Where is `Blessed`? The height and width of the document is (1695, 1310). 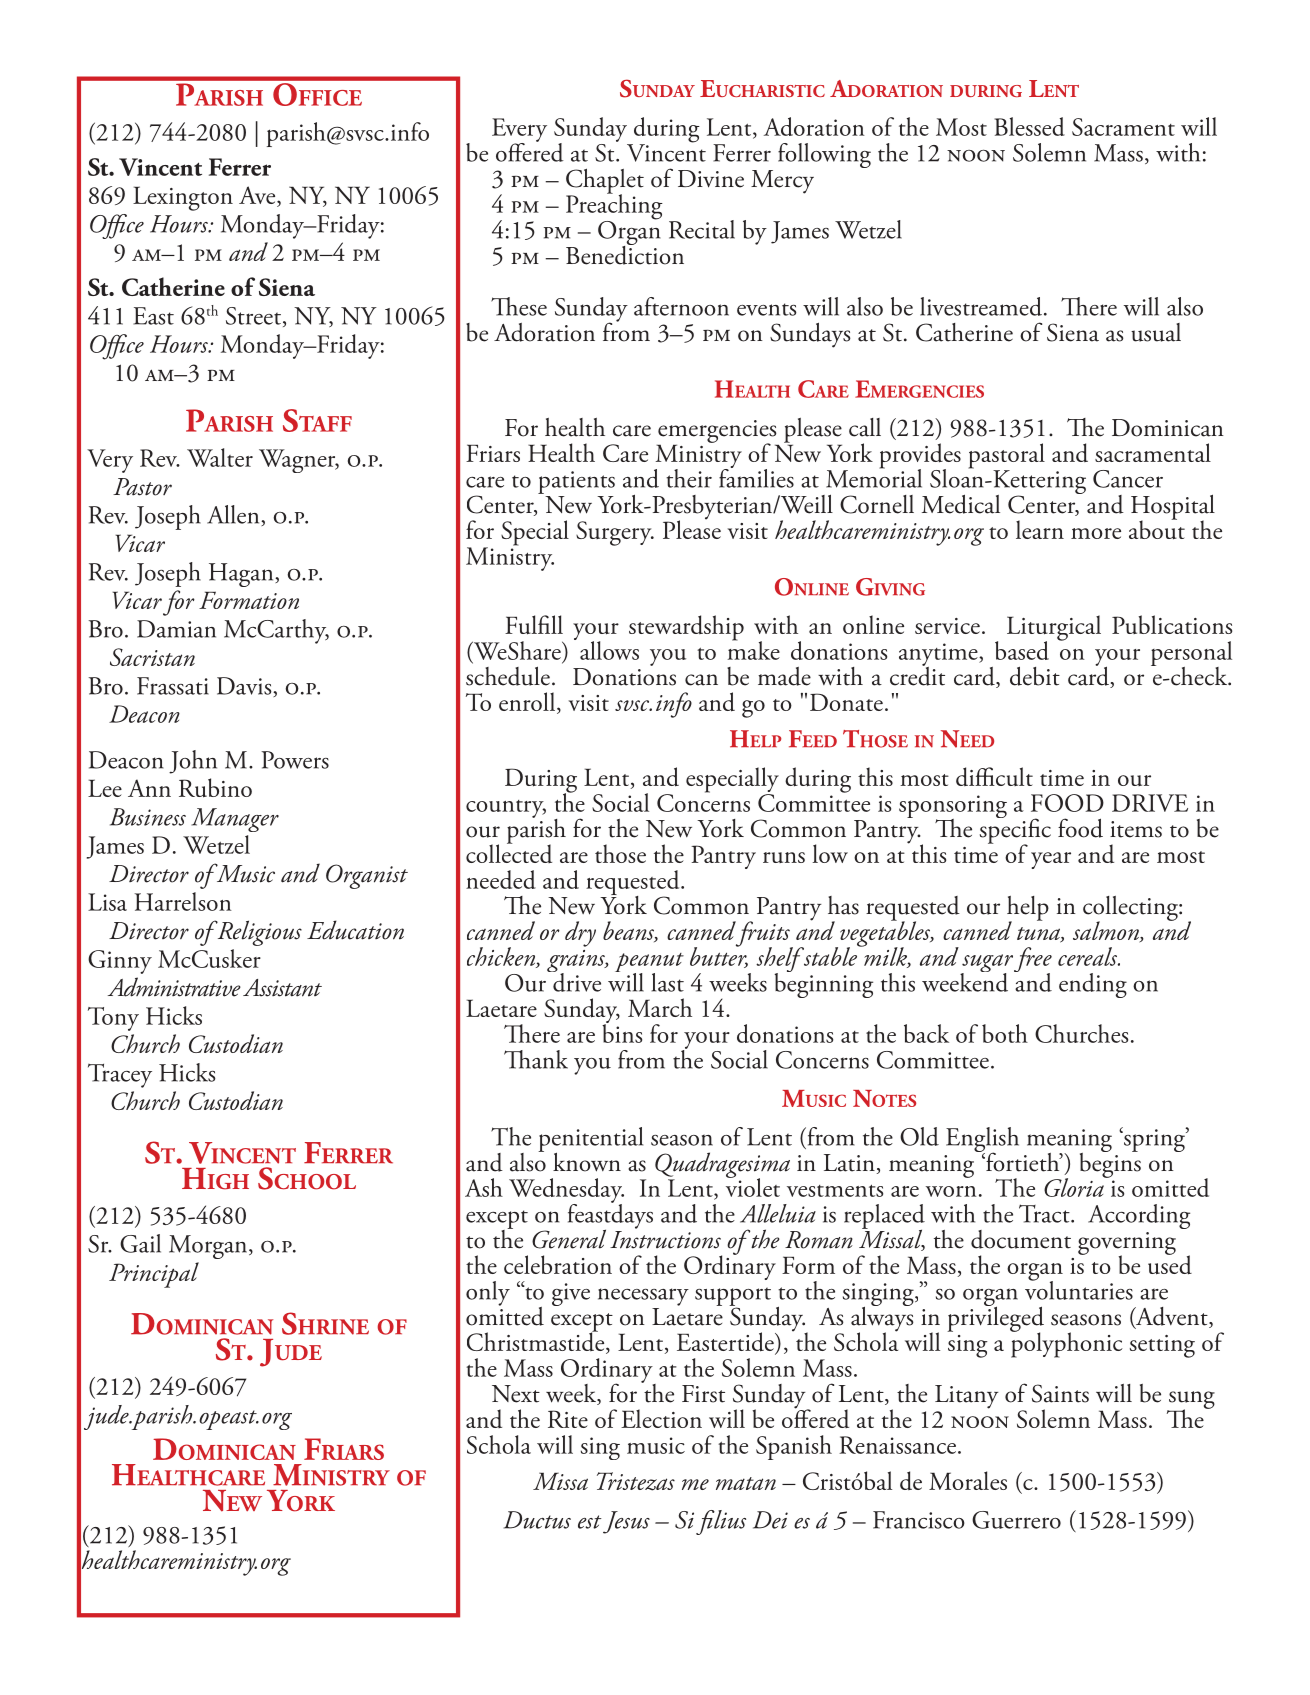 Blessed is located at coordinates (1030, 126).
